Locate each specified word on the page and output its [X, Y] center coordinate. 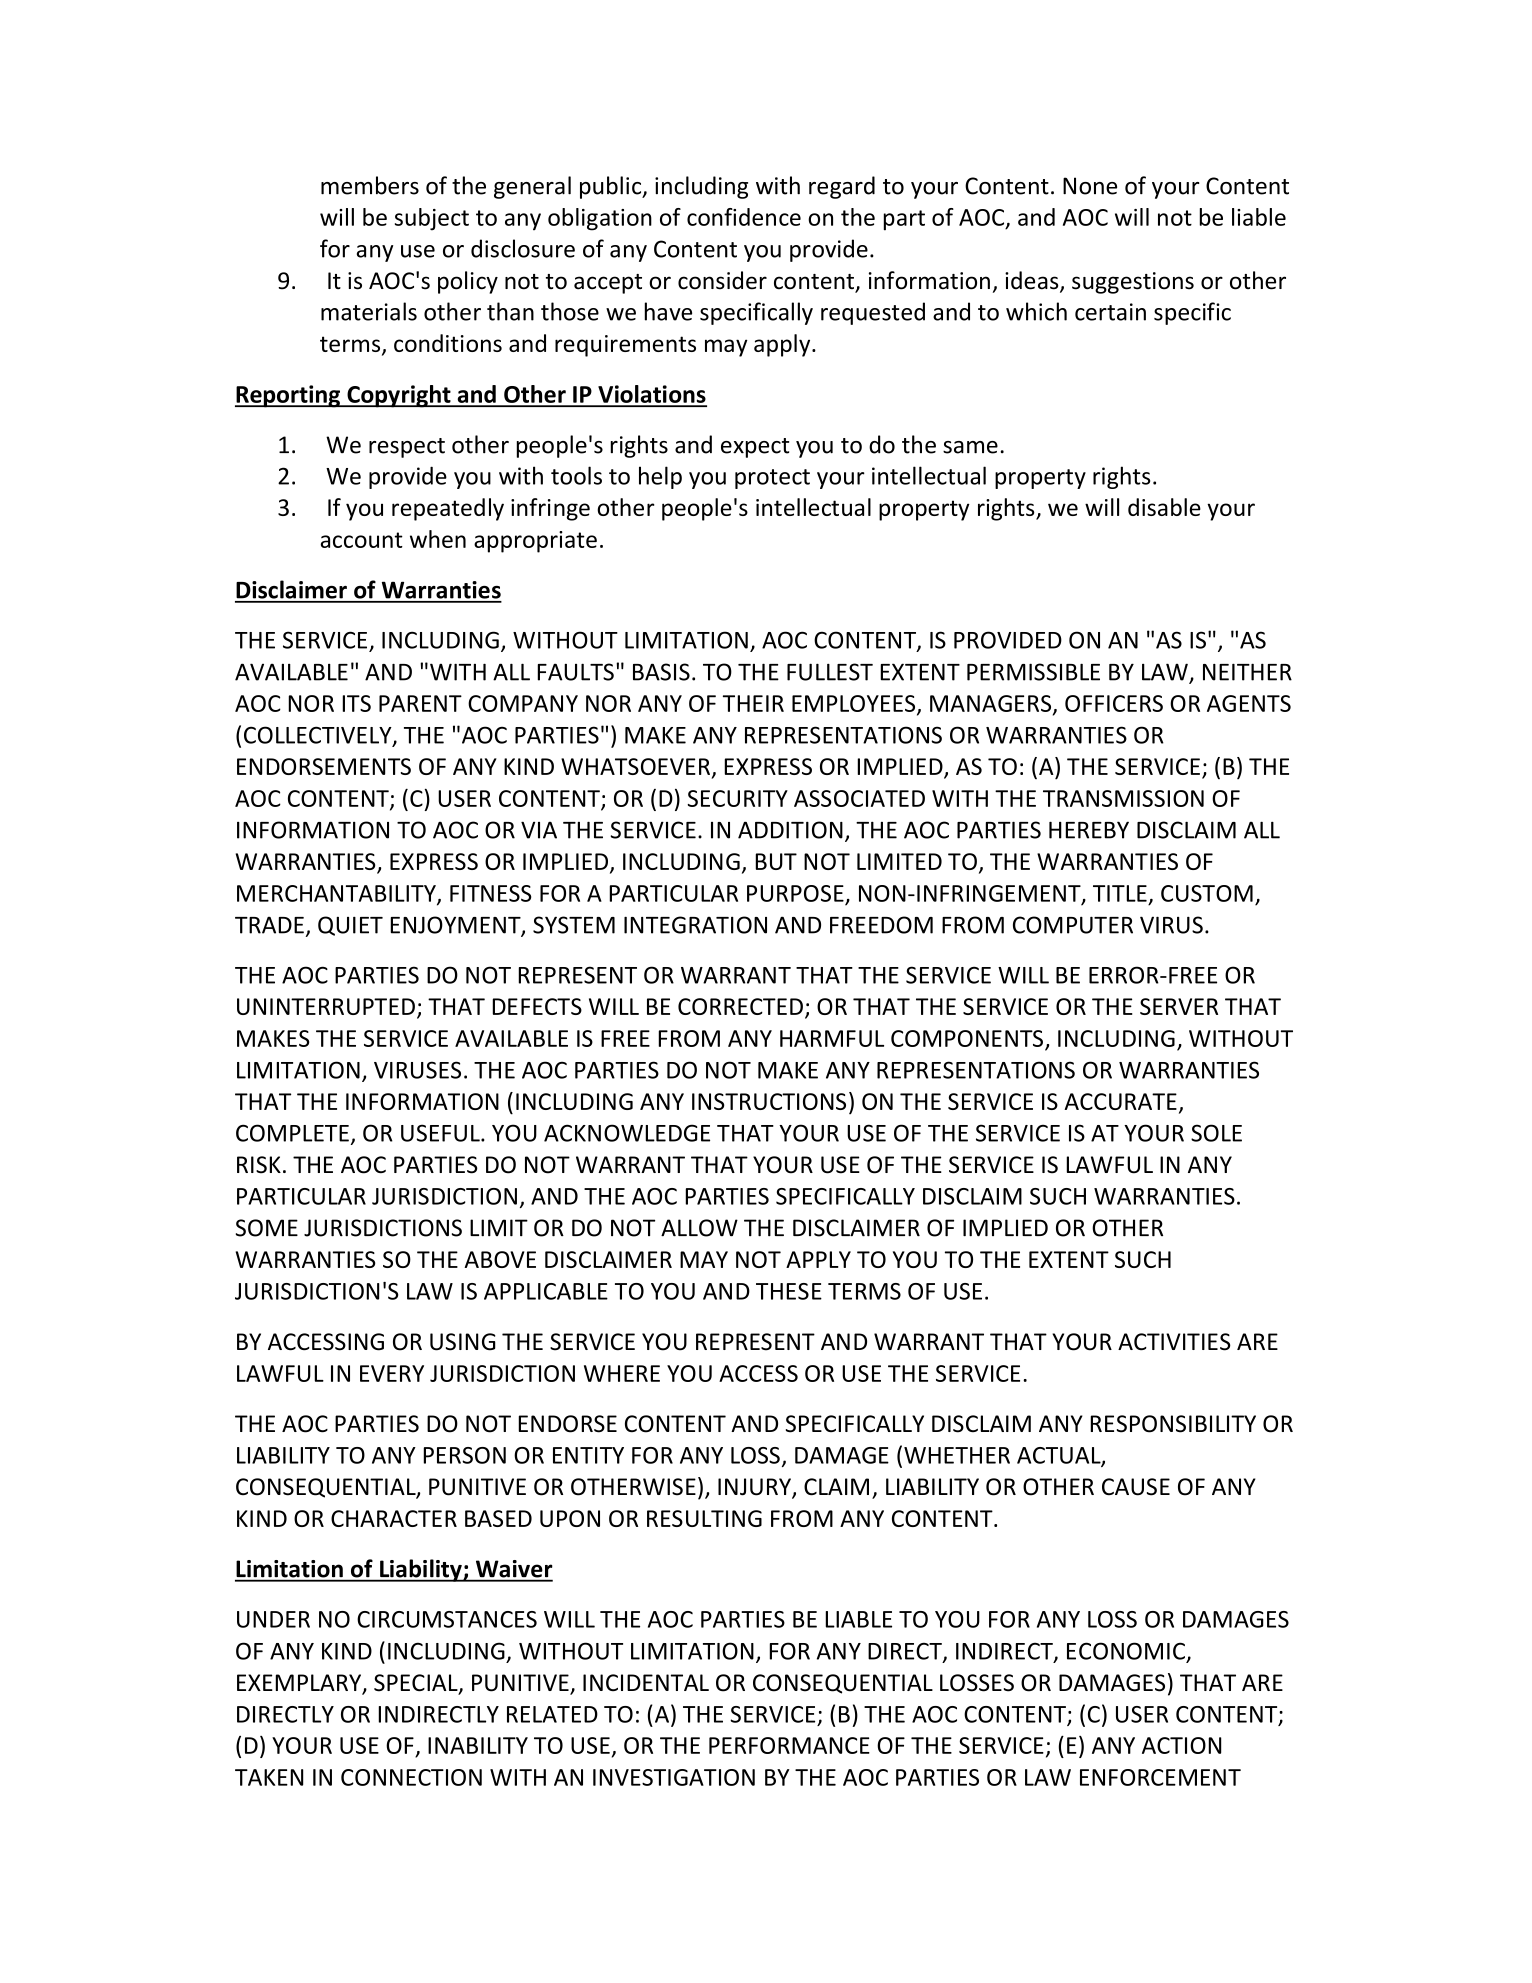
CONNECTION [411, 1777]
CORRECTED [740, 1006]
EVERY [392, 1373]
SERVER [1179, 1006]
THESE [789, 1291]
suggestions [1133, 283]
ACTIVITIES [1174, 1342]
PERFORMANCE [789, 1745]
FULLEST [830, 672]
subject [432, 219]
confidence [744, 217]
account [362, 540]
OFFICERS [1114, 703]
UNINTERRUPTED [326, 1006]
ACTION [1181, 1745]
